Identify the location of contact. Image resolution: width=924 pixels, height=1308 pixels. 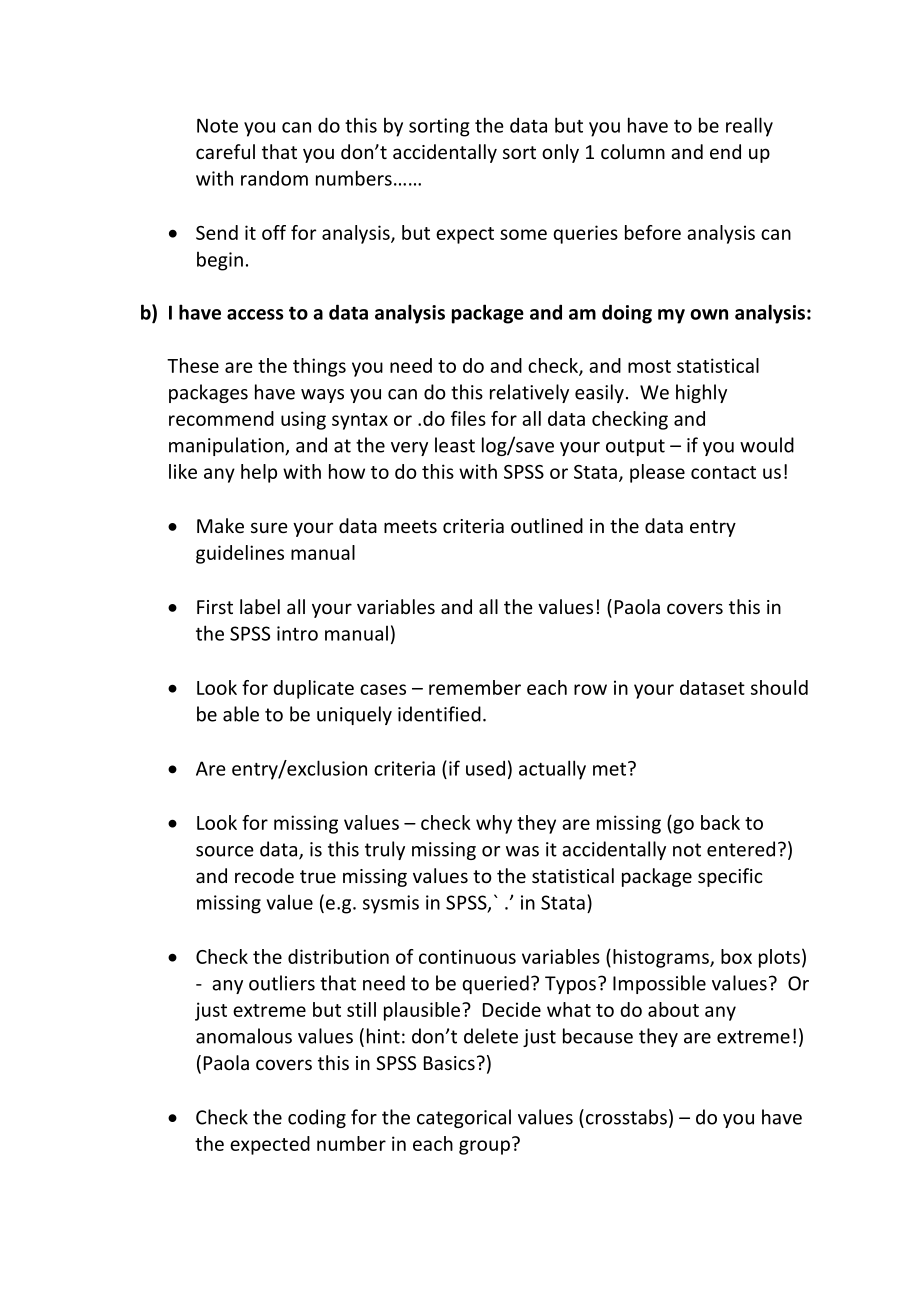
(723, 472).
